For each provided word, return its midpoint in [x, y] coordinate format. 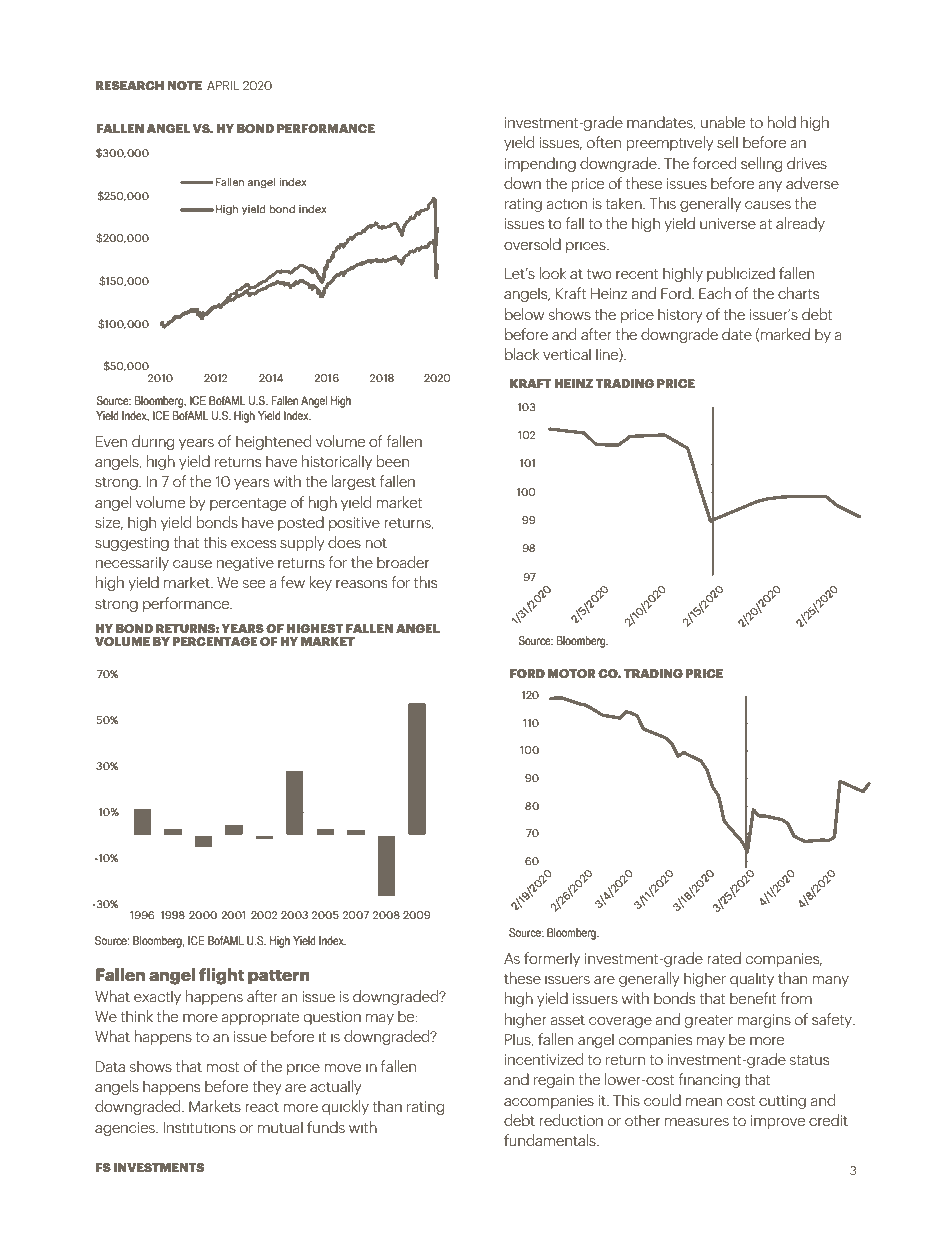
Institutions [199, 1127]
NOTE [184, 85]
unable [723, 122]
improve [778, 1122]
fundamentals [551, 1140]
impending [540, 164]
